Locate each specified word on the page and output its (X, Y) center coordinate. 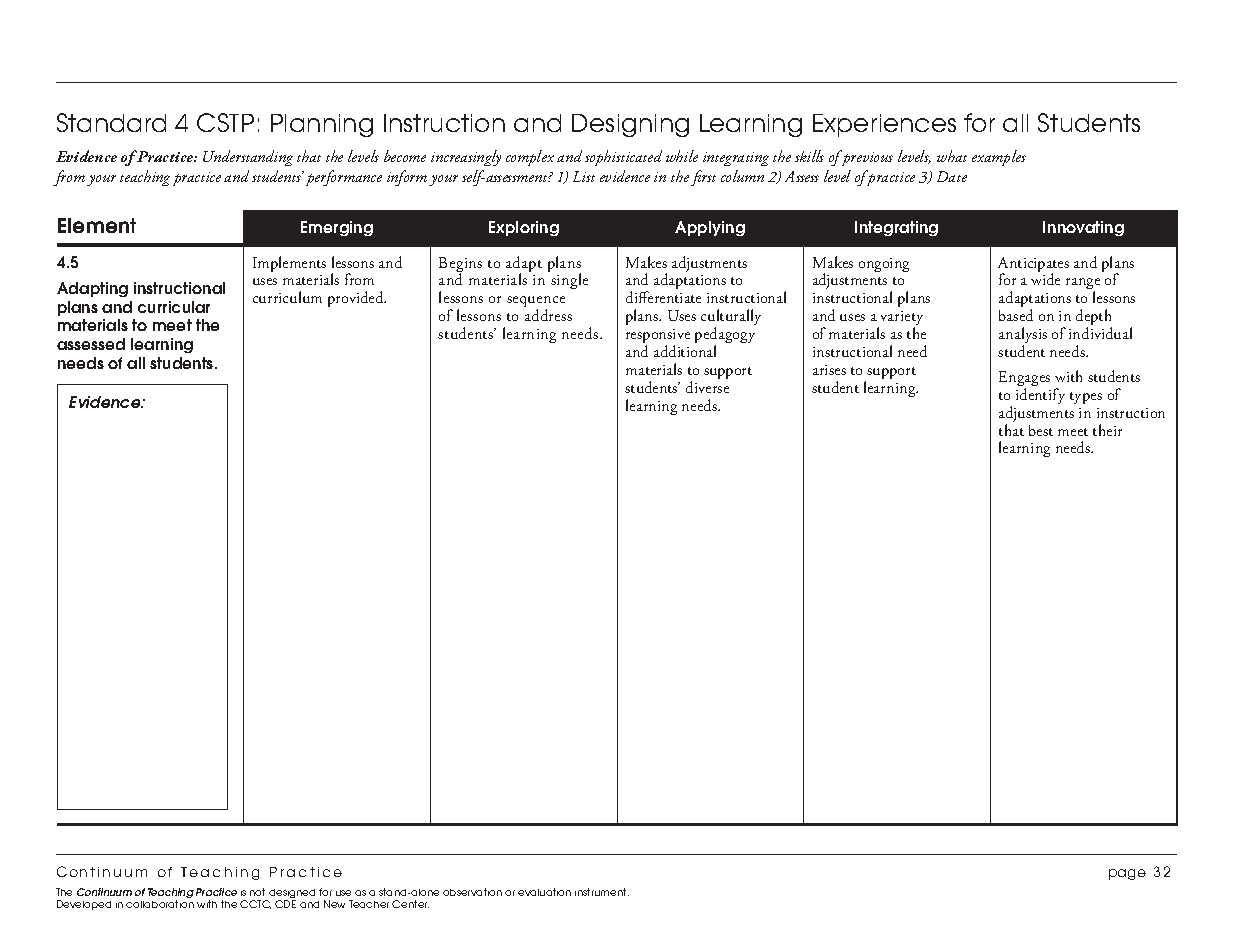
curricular (174, 307)
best (1041, 430)
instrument (602, 892)
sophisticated (623, 158)
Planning (322, 125)
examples (999, 158)
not (257, 892)
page (1127, 874)
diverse (707, 387)
